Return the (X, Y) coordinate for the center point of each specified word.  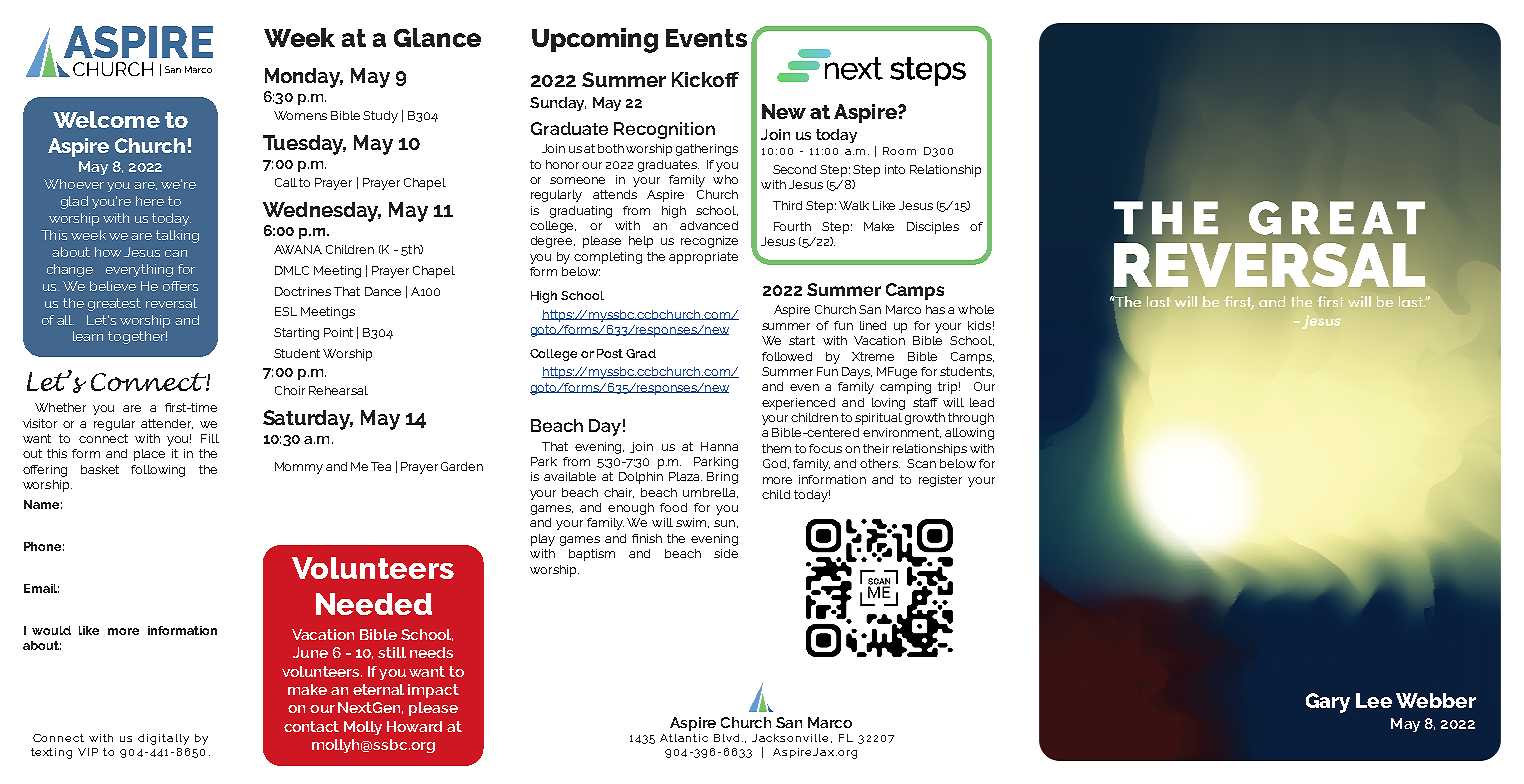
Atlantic (684, 738)
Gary (1328, 703)
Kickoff (705, 79)
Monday (304, 78)
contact (311, 726)
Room (899, 151)
